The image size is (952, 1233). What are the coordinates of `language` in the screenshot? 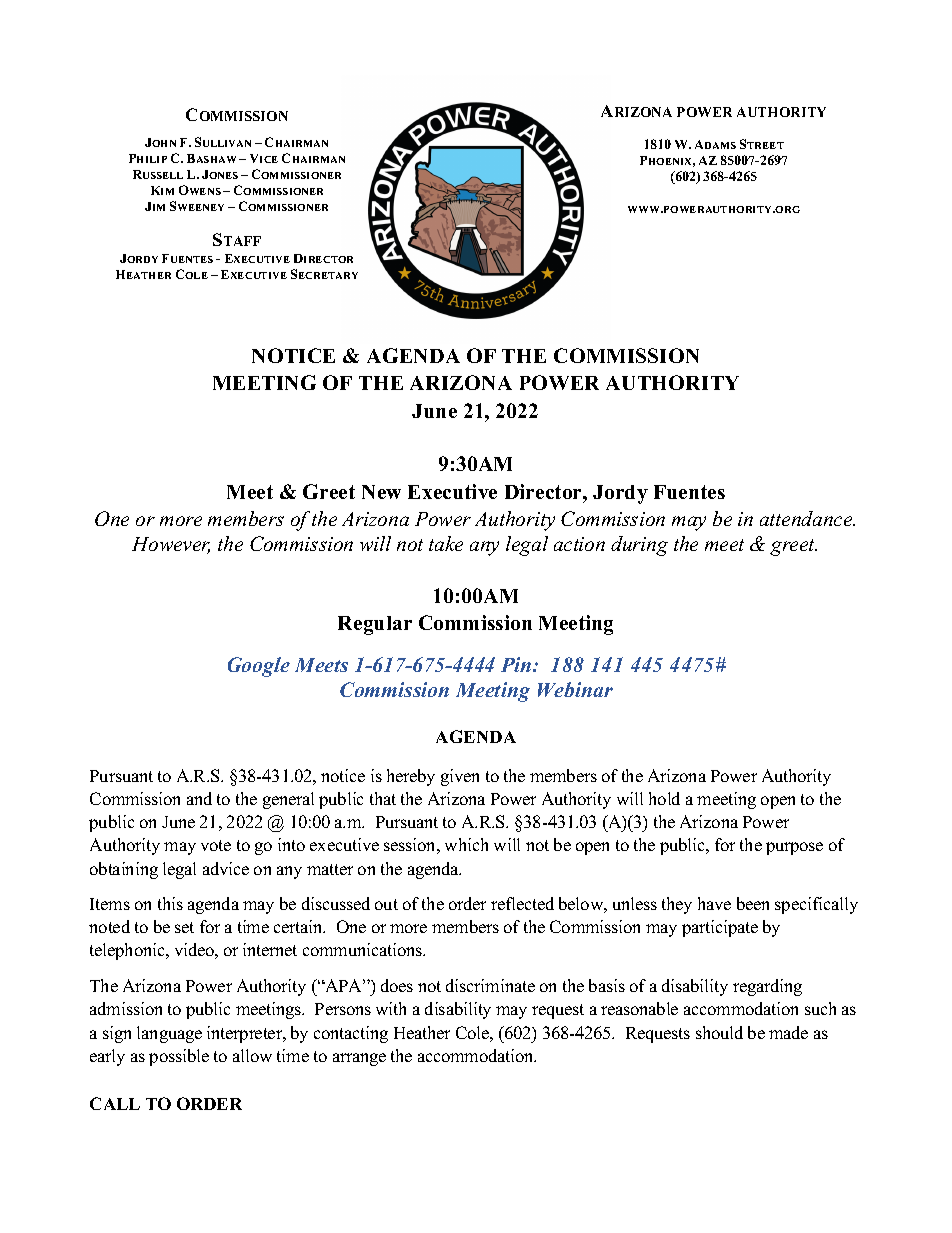 It's located at (169, 1034).
